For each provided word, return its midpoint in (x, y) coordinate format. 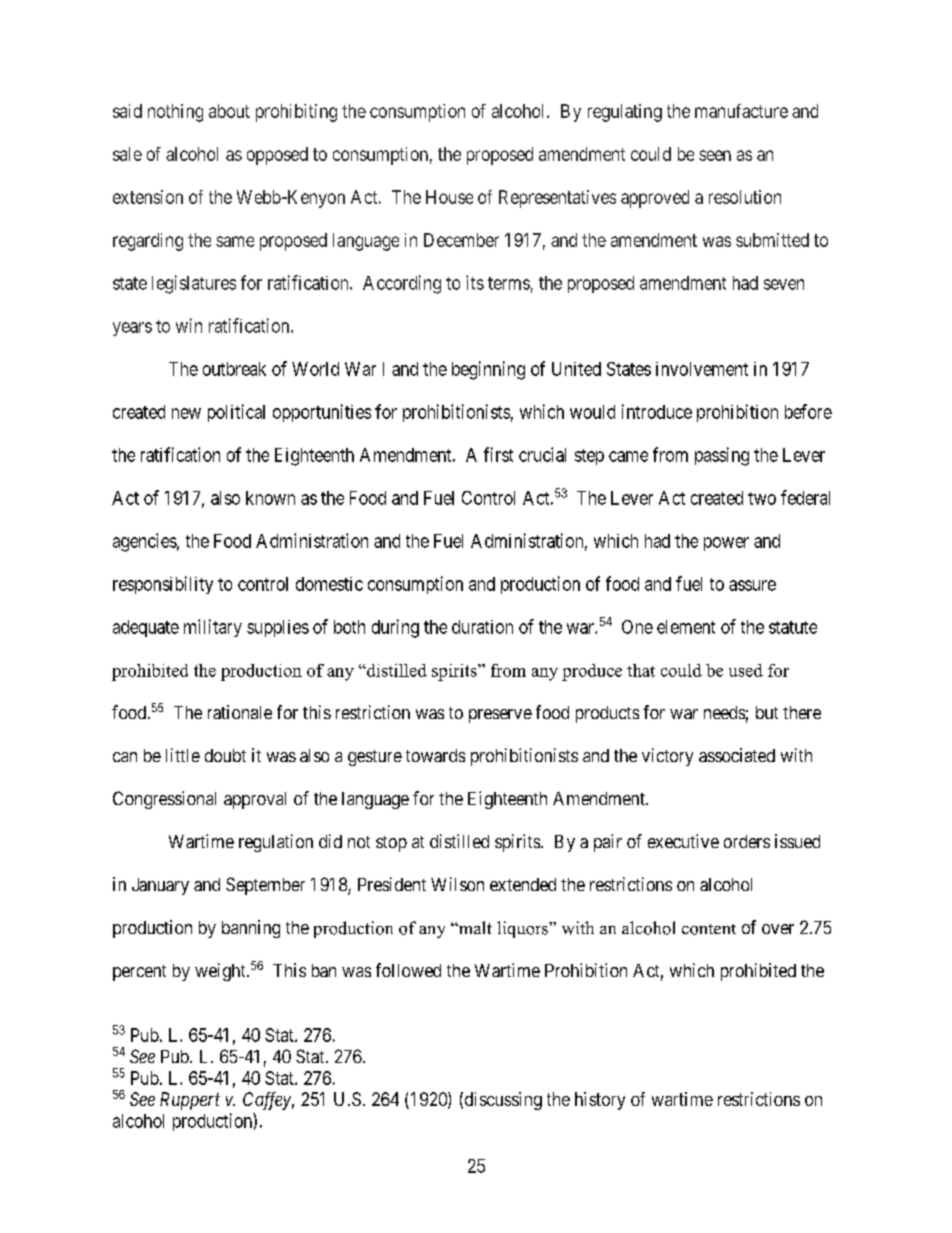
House (449, 197)
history (600, 1101)
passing (722, 456)
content (709, 929)
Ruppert (190, 1101)
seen (715, 155)
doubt (225, 755)
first (498, 454)
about (229, 111)
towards (435, 755)
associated (737, 755)
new (186, 413)
